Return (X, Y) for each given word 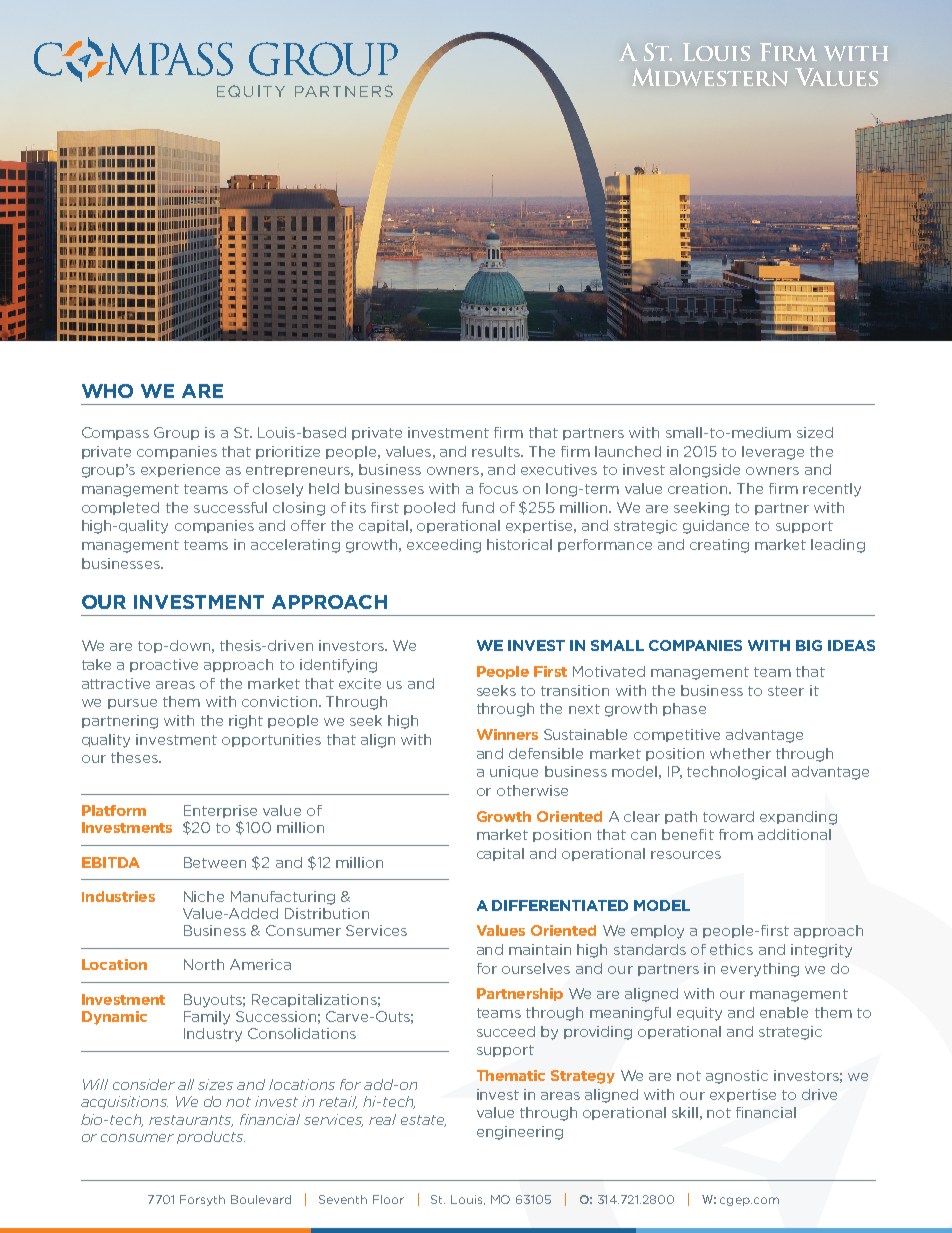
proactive (164, 665)
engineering (520, 1133)
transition (575, 690)
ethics (731, 949)
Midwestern (710, 77)
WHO (107, 391)
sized (815, 432)
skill (685, 1112)
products (211, 1137)
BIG (809, 645)
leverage (773, 453)
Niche (204, 896)
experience (180, 470)
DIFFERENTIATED (560, 905)
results (497, 451)
